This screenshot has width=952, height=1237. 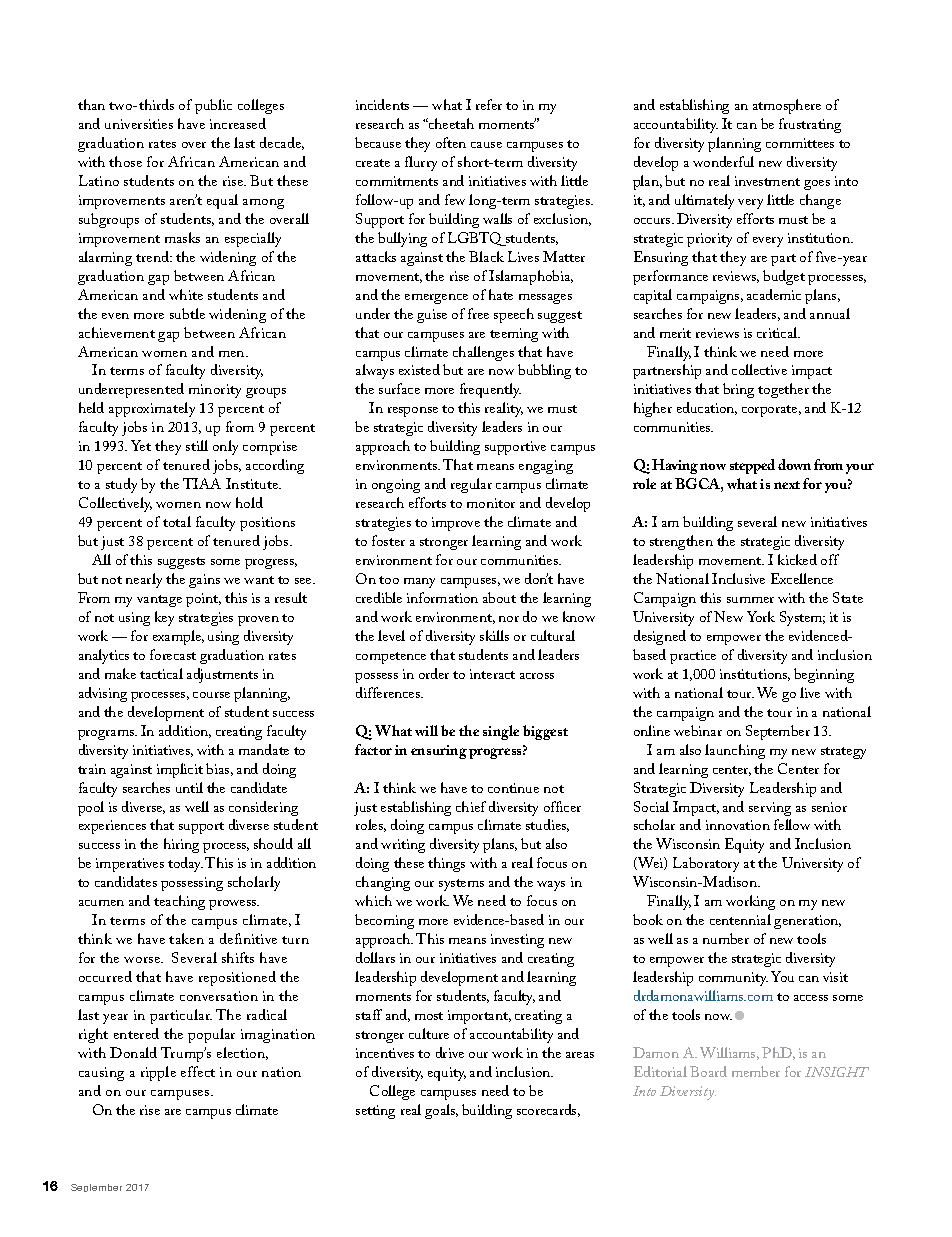 What do you see at coordinates (203, 600) in the screenshot?
I see `point` at bounding box center [203, 600].
